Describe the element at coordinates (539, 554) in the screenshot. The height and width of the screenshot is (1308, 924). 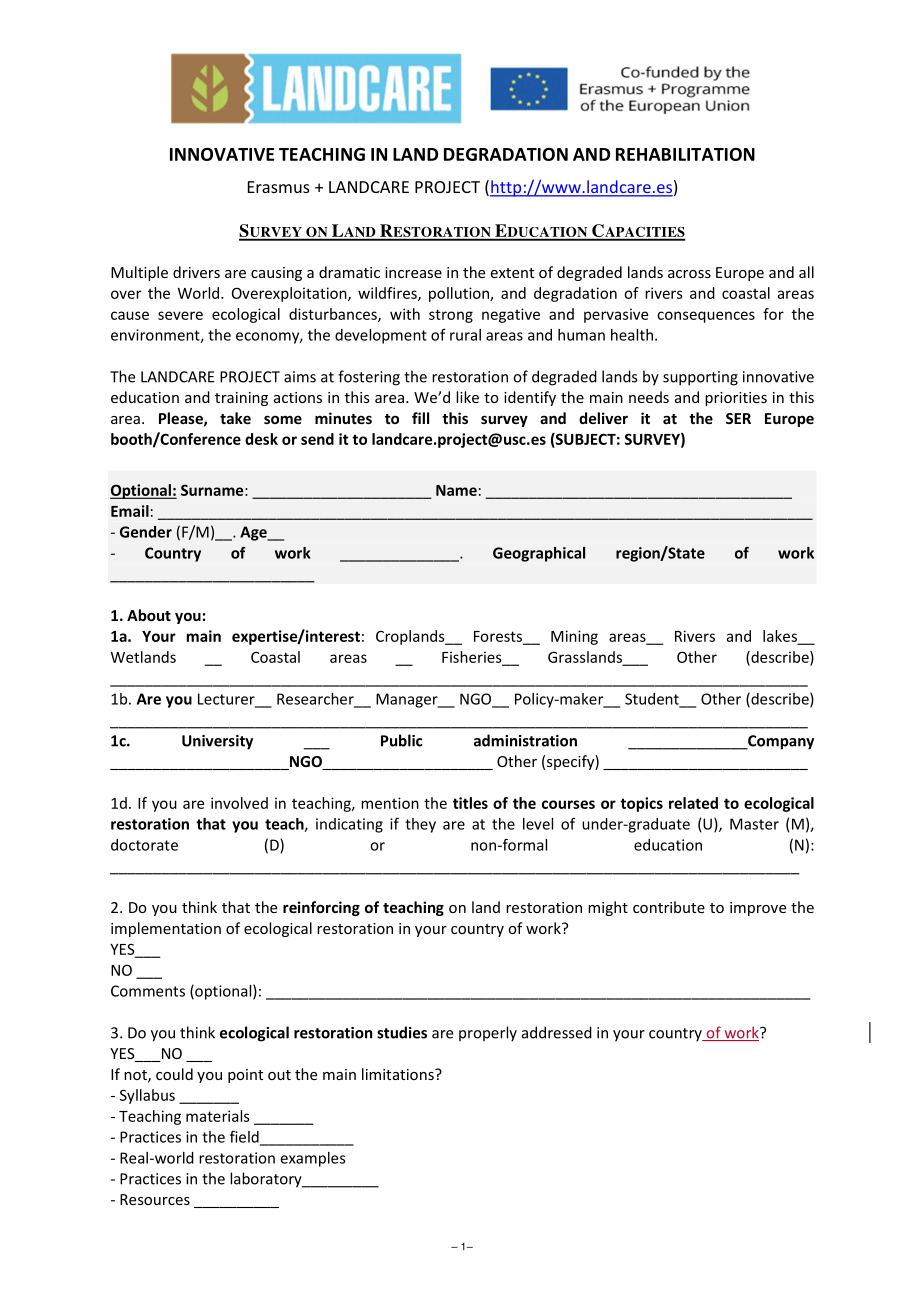
I see `Geographical` at that location.
